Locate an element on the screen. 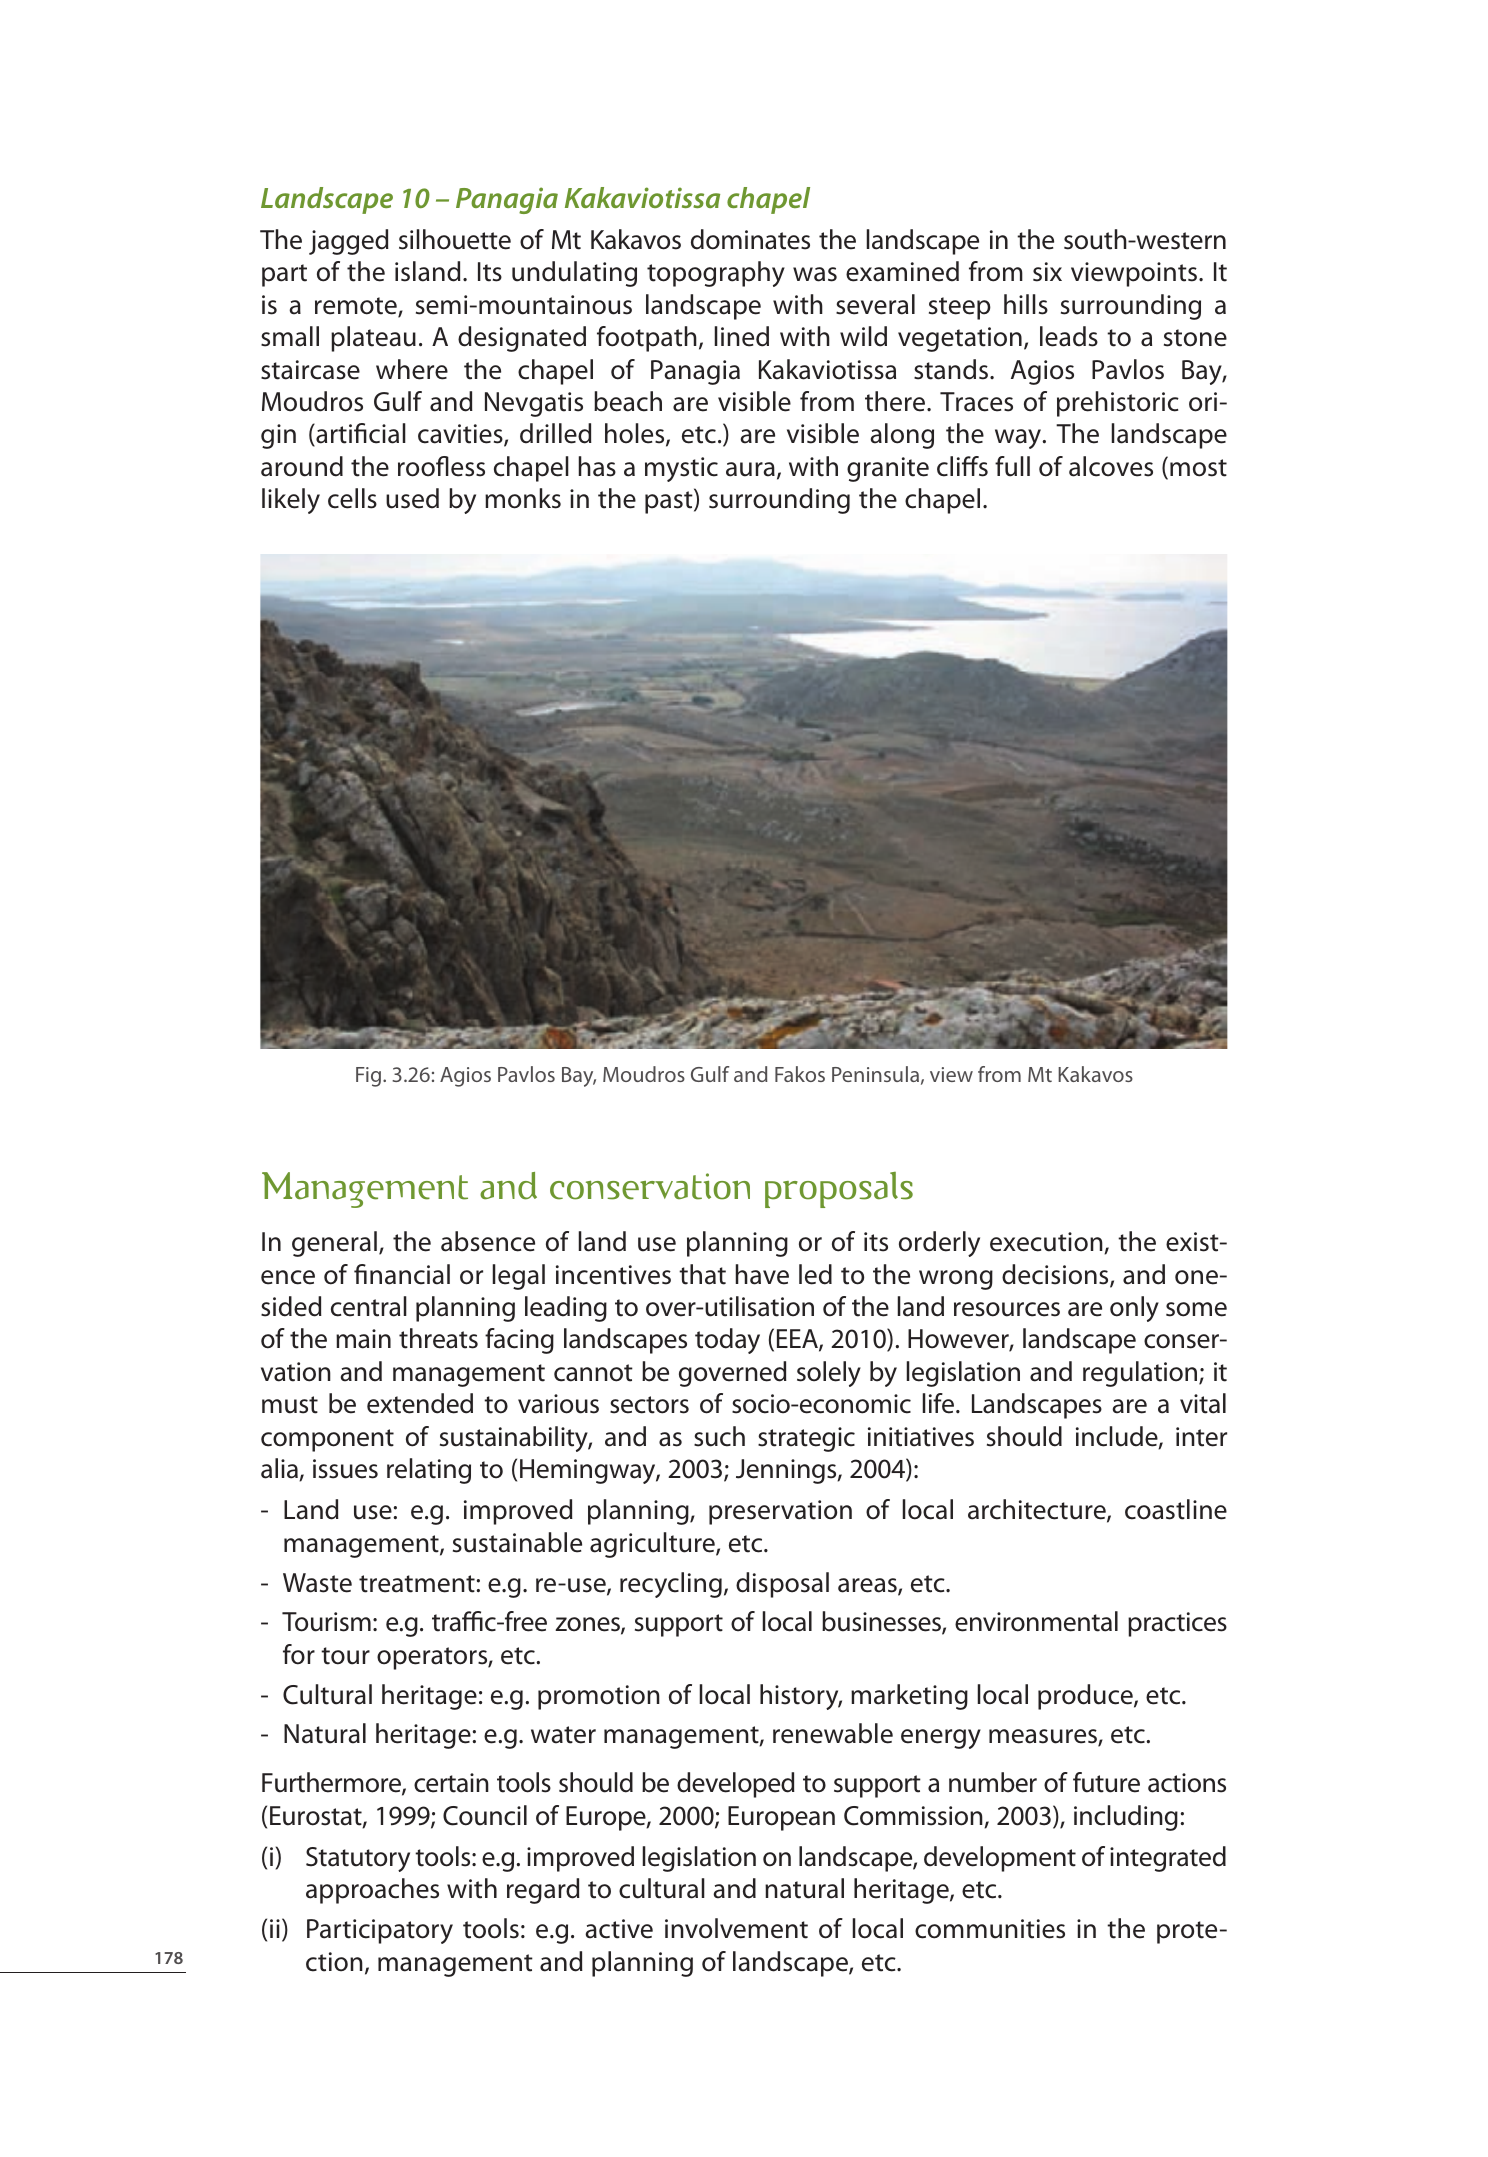 The image size is (1488, 2157). approaches is located at coordinates (372, 1891).
